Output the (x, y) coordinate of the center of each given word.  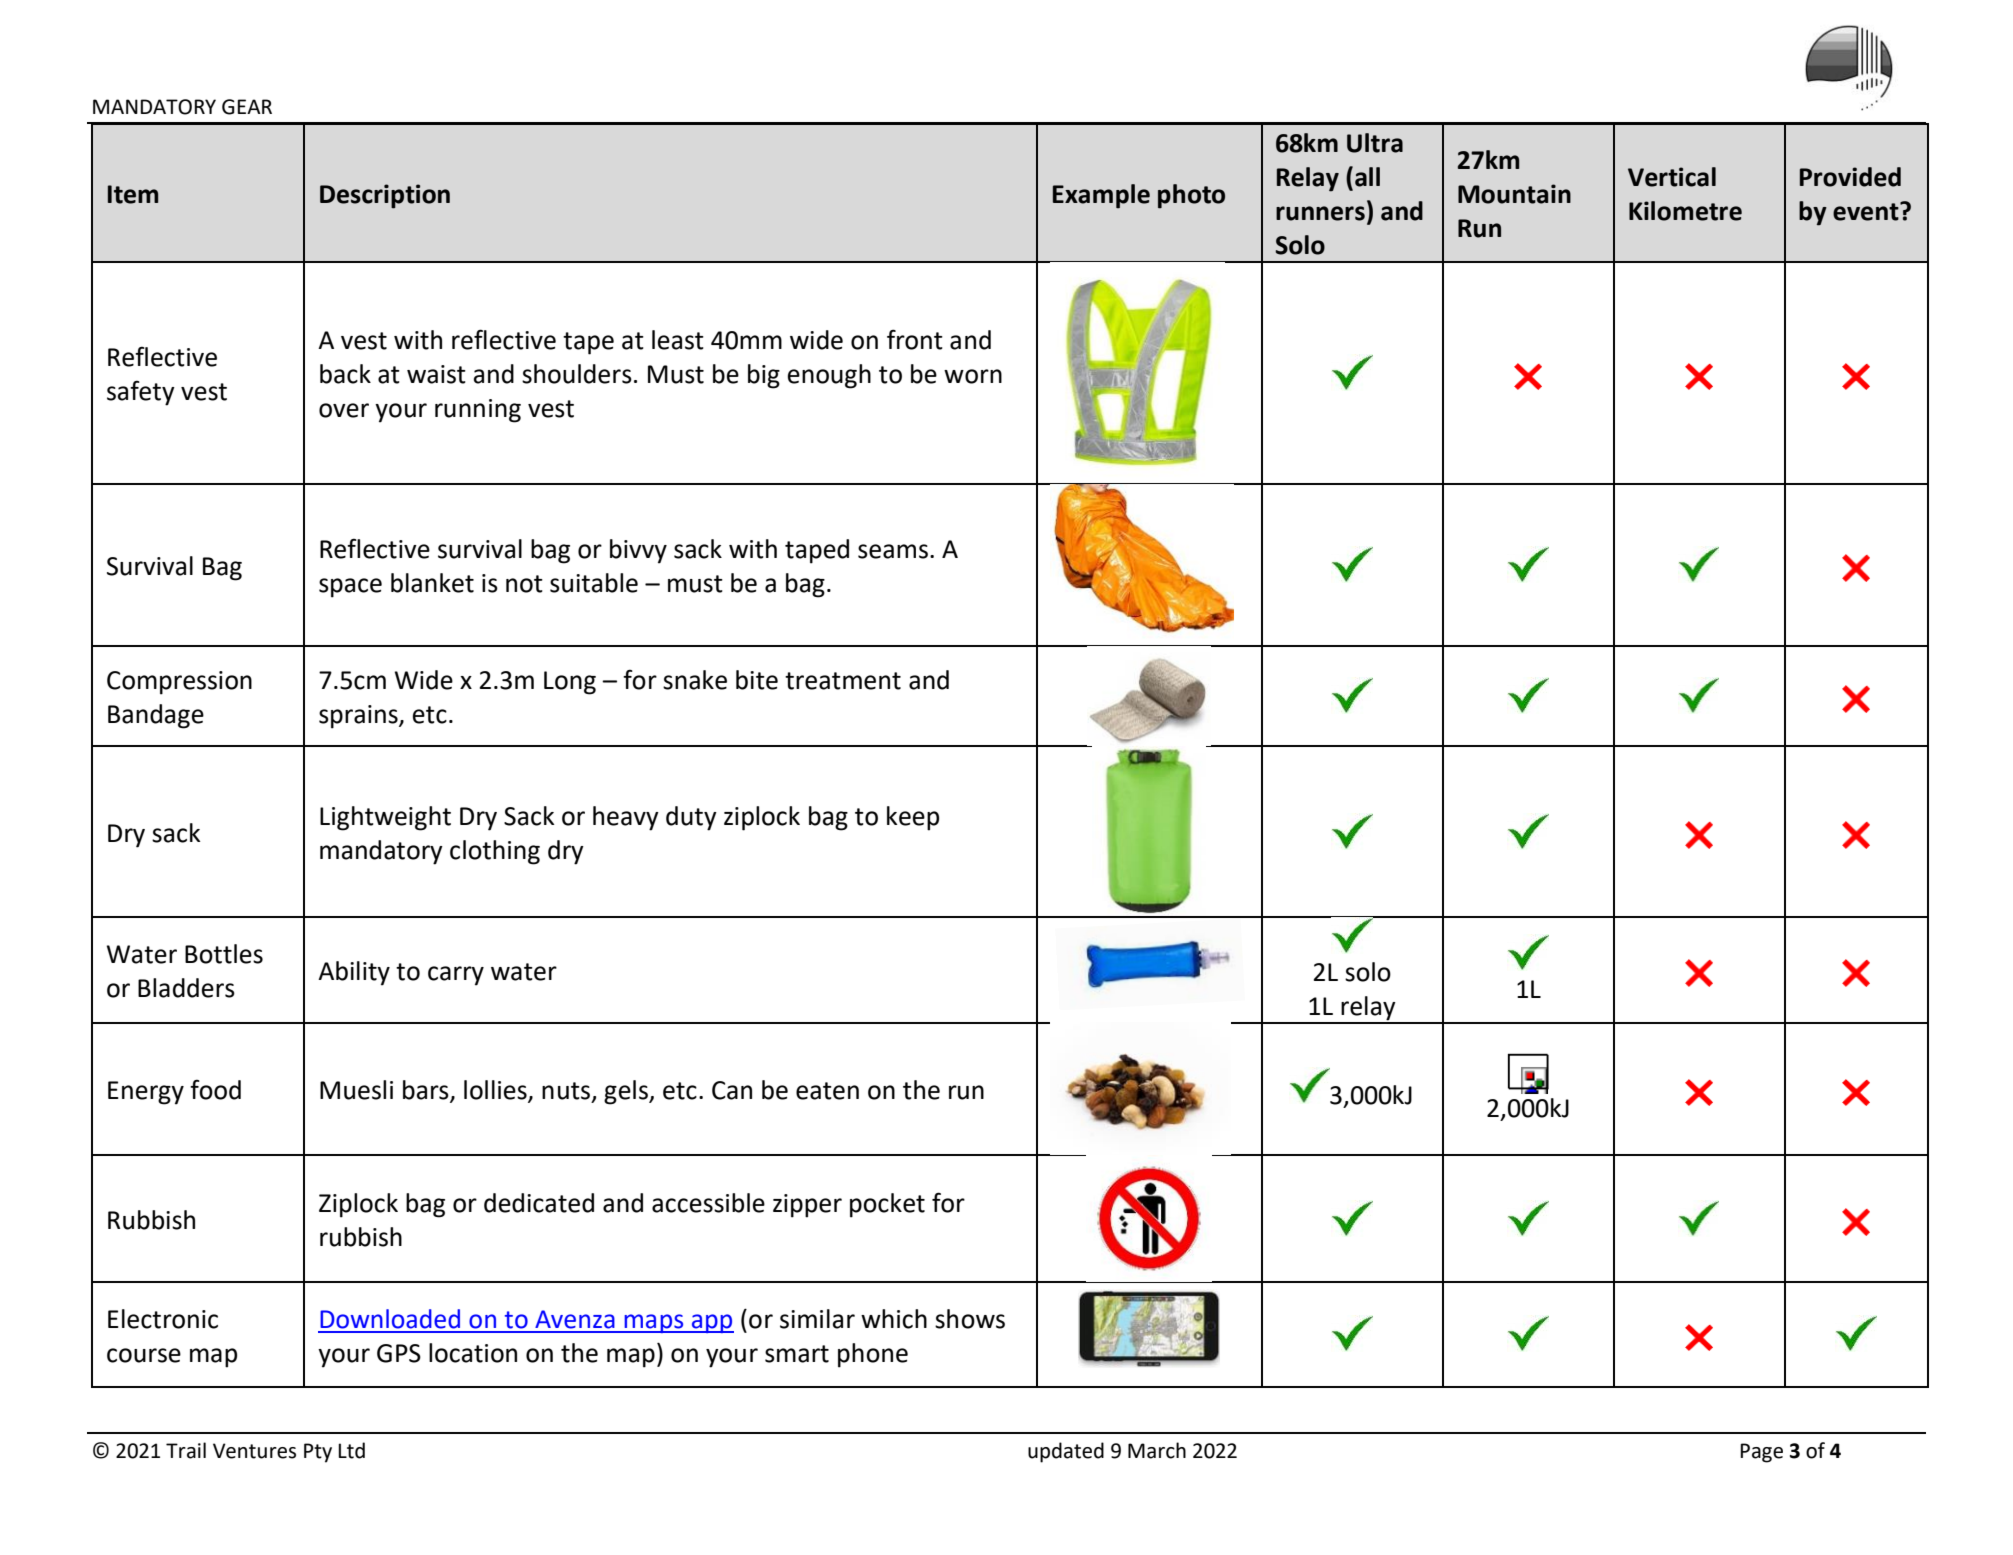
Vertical (1672, 177)
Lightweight (385, 818)
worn (973, 376)
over (344, 410)
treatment (843, 681)
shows (970, 1319)
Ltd (351, 1450)
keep (913, 818)
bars (427, 1091)
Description (385, 196)
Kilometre (1685, 211)
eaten (827, 1091)
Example (1101, 196)
